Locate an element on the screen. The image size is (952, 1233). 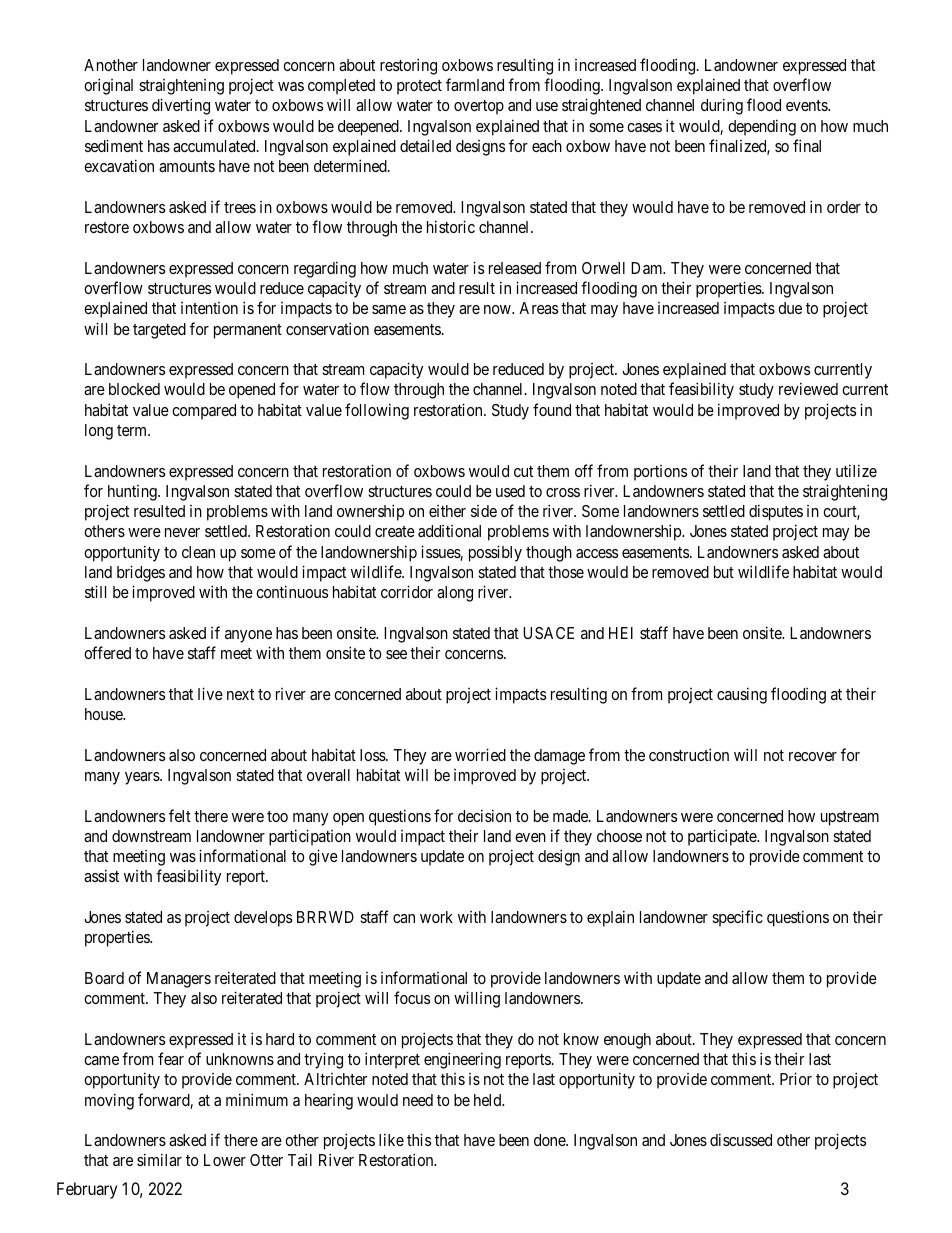
overtop is located at coordinates (479, 107).
